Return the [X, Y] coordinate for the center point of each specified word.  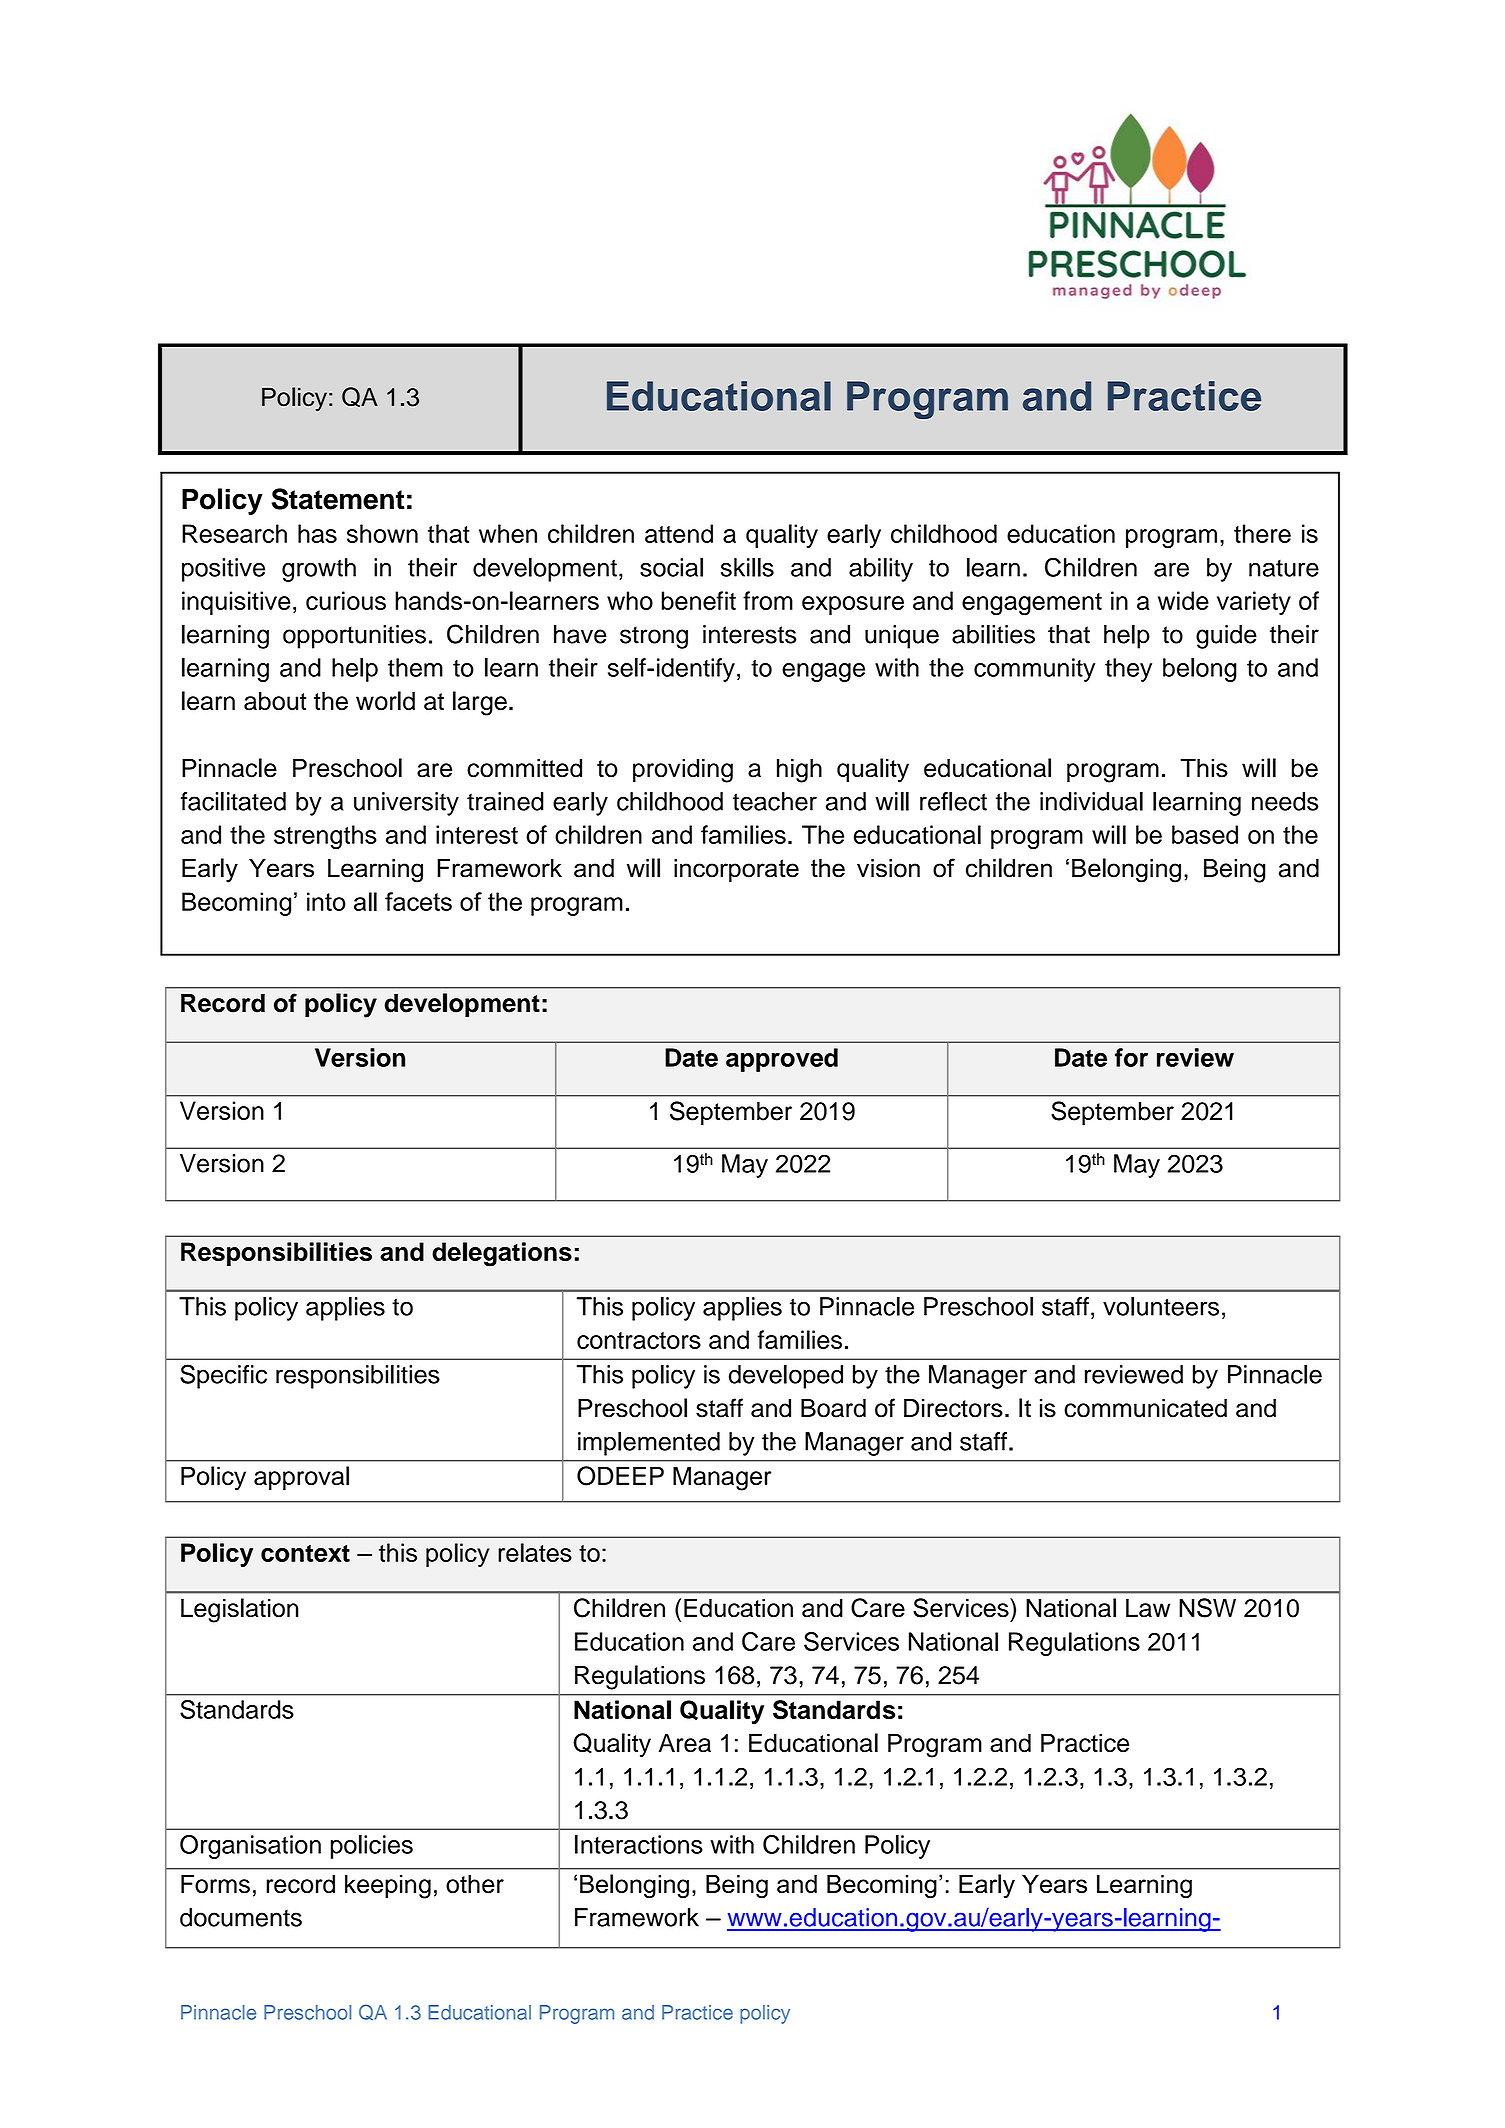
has [317, 533]
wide [1183, 600]
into [326, 901]
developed [786, 1377]
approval [301, 1478]
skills [747, 567]
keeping [388, 1886]
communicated [1145, 1408]
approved [782, 1060]
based [1205, 834]
